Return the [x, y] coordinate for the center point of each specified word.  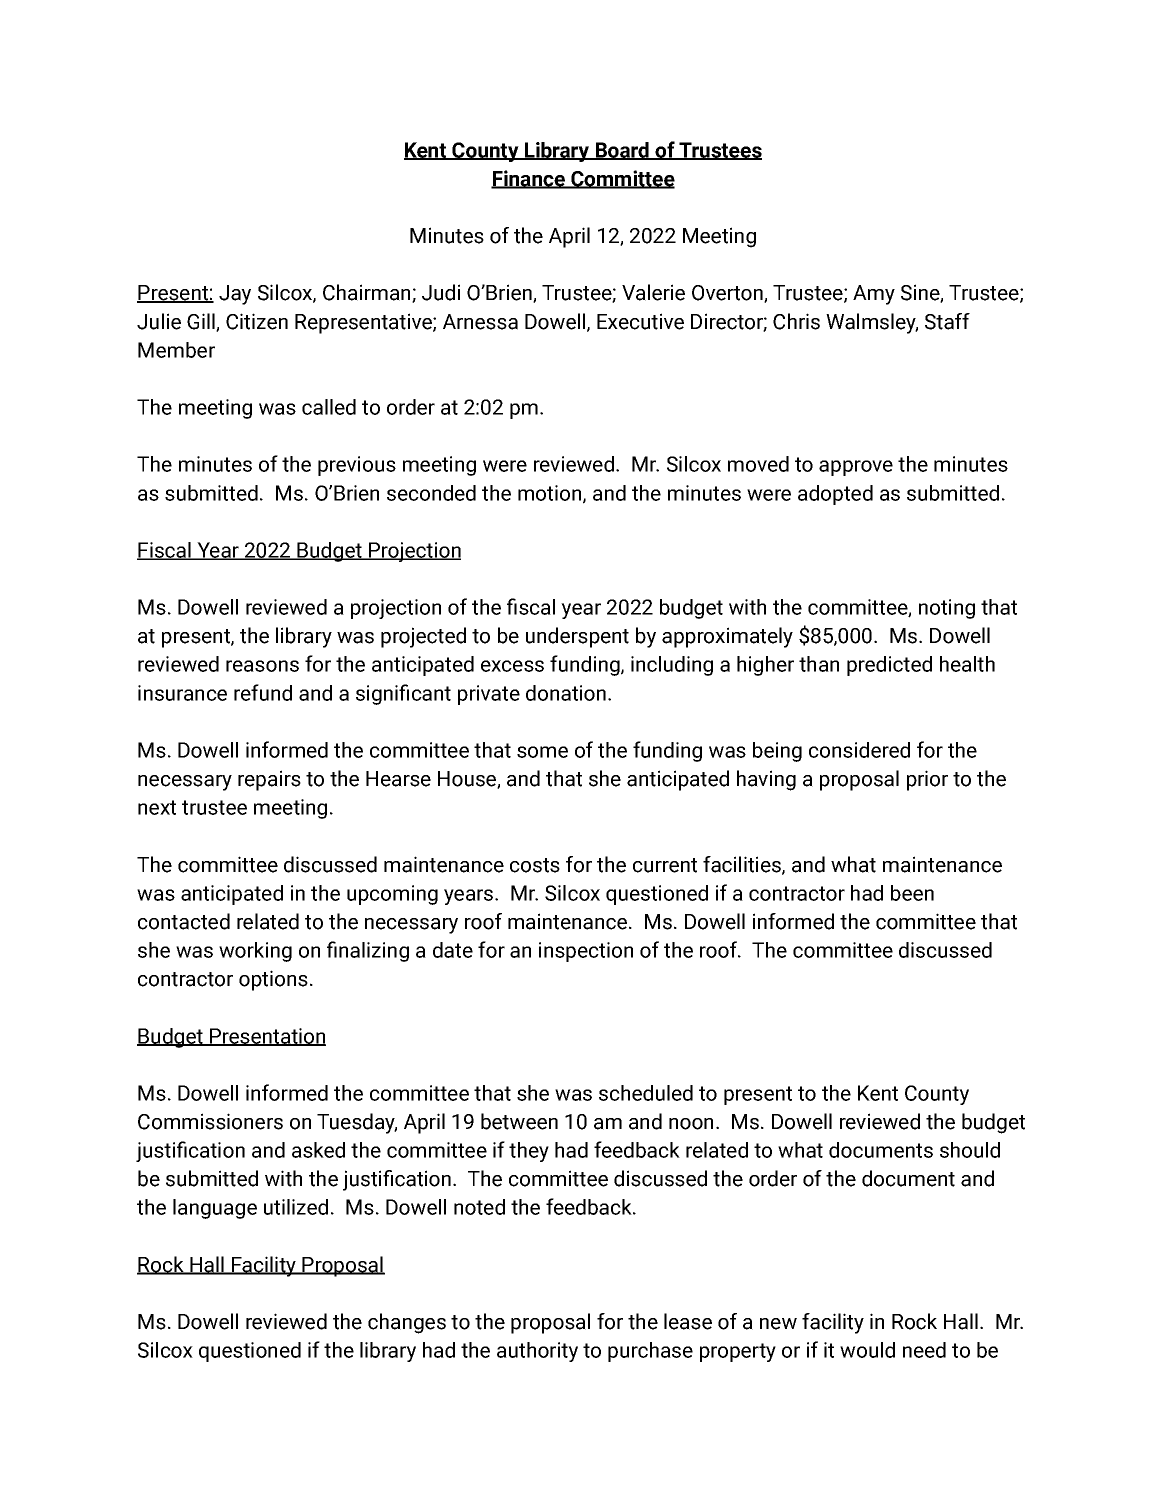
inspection [586, 952]
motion [551, 494]
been [912, 893]
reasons [262, 666]
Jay [235, 295]
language [215, 1209]
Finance [529, 179]
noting [947, 609]
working [255, 952]
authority [537, 1352]
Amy [874, 295]
